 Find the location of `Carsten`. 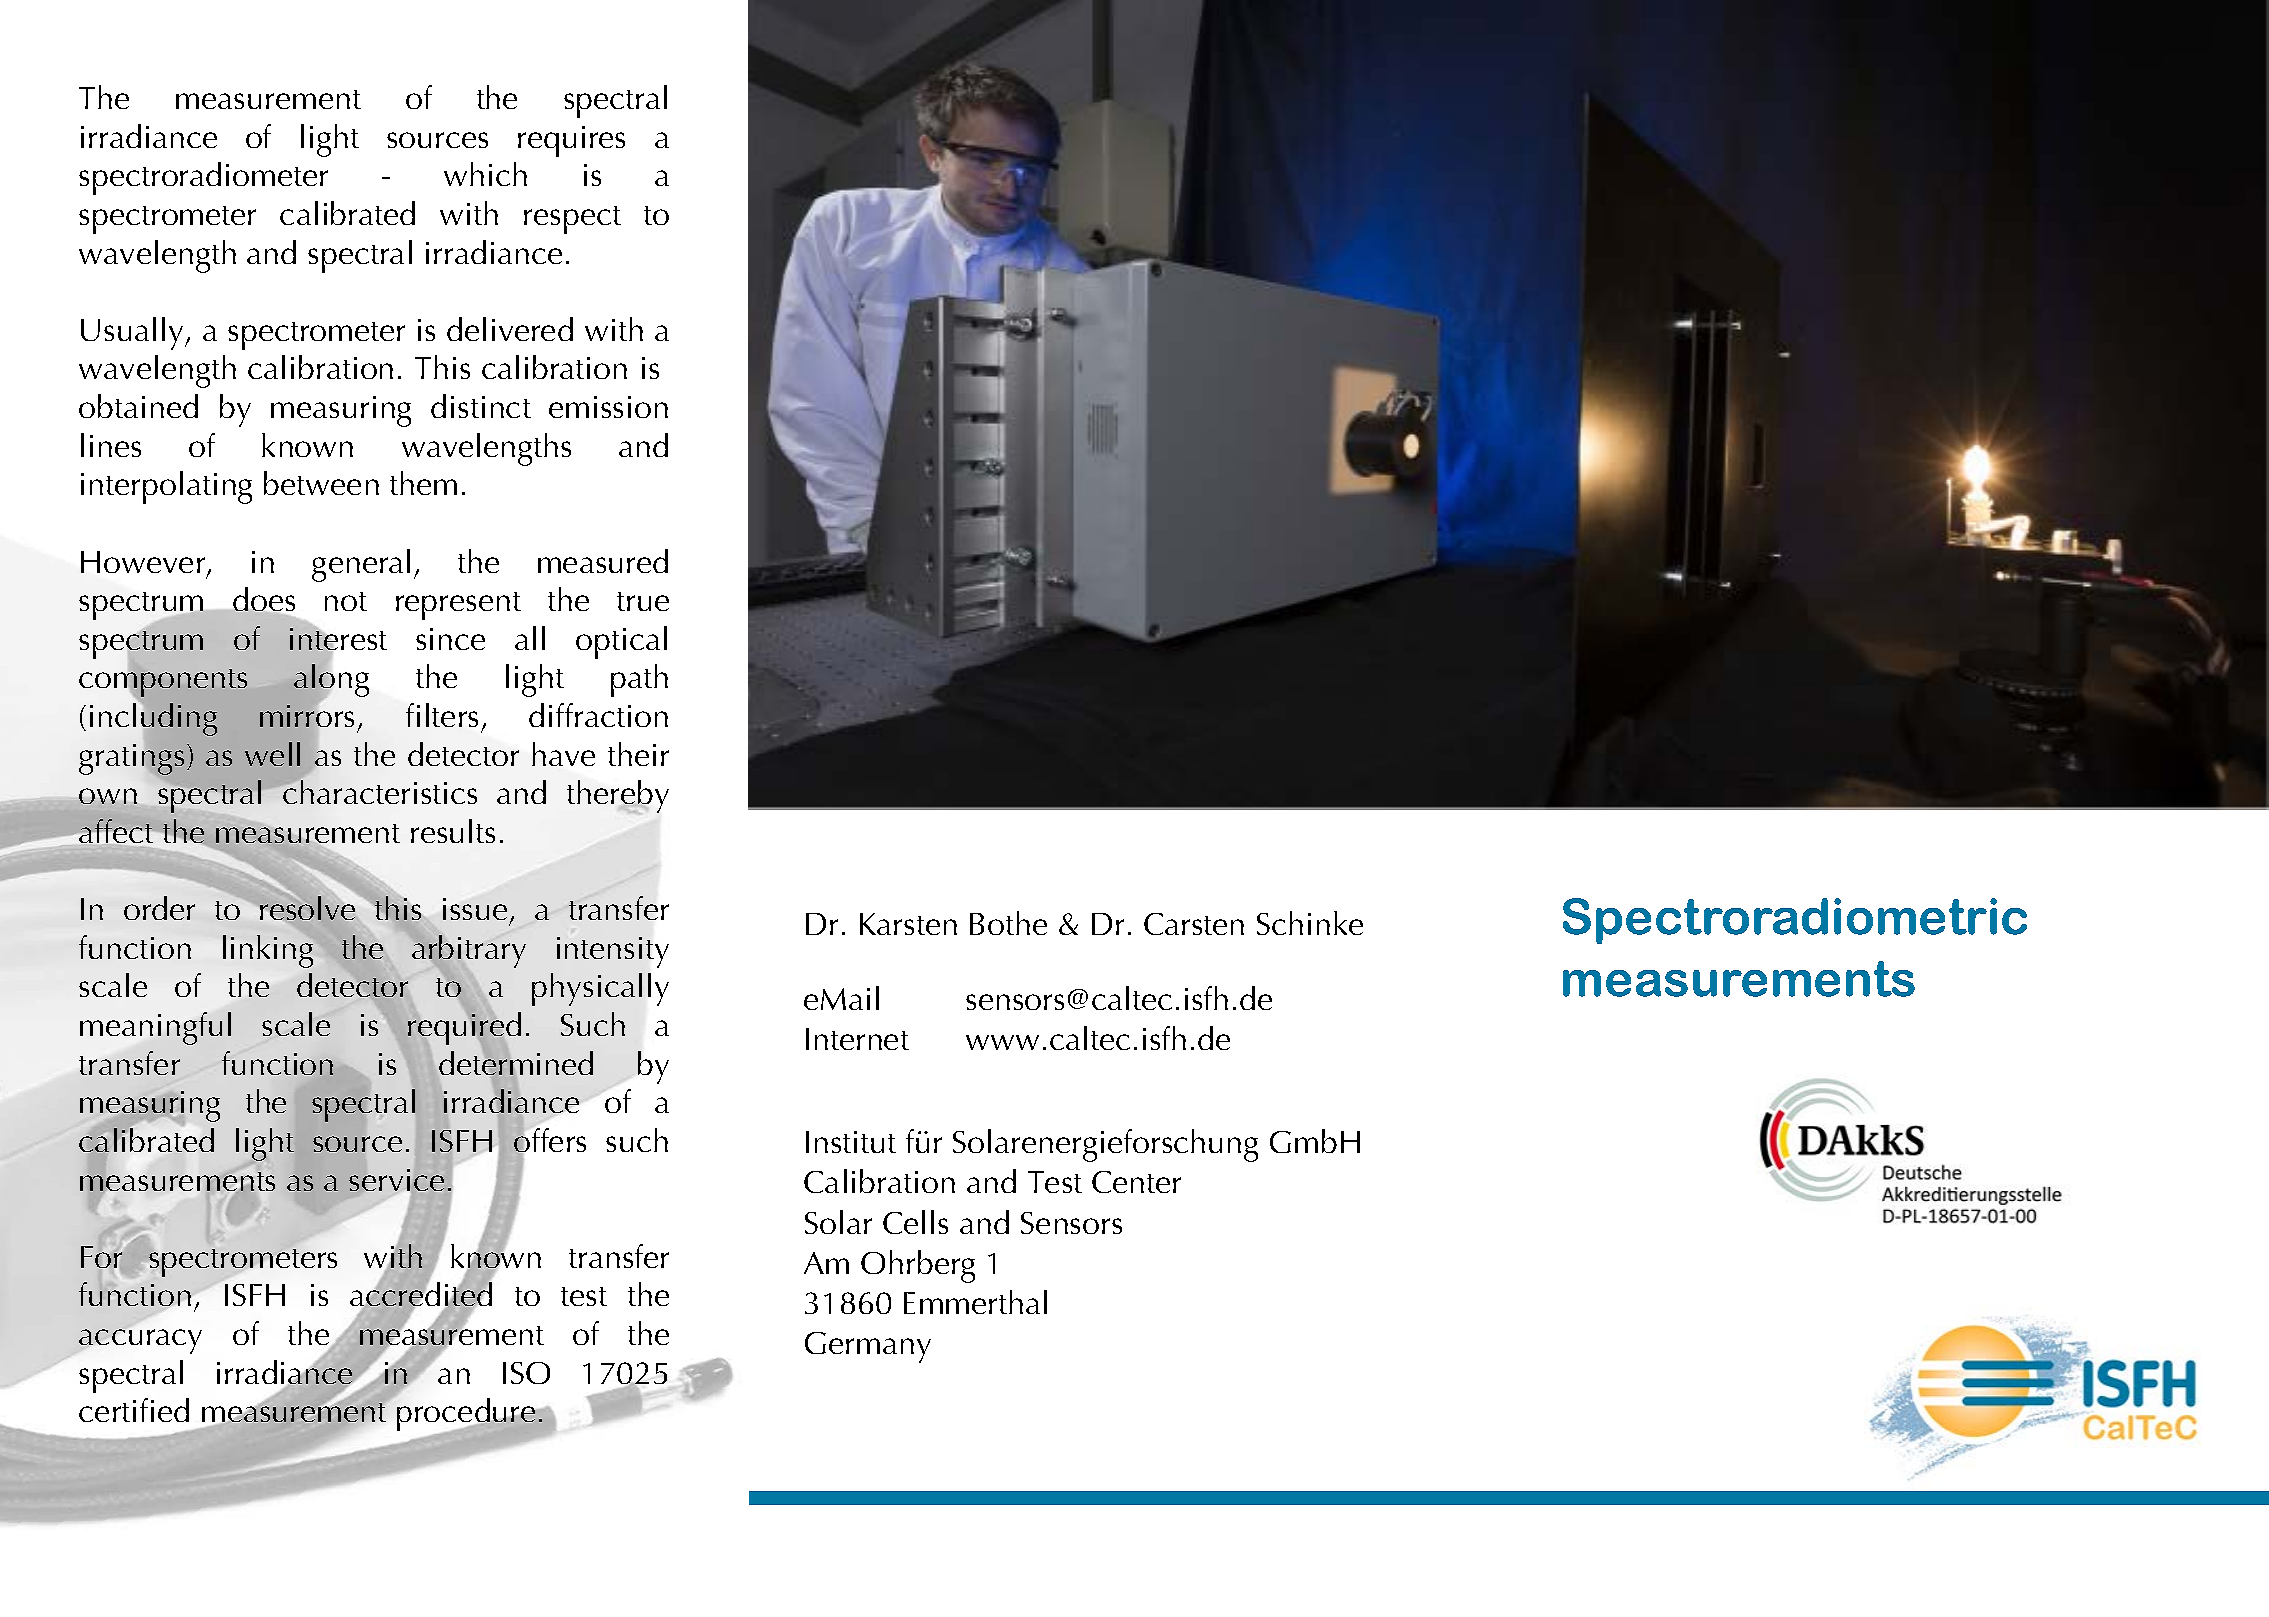

Carsten is located at coordinates (1194, 924).
